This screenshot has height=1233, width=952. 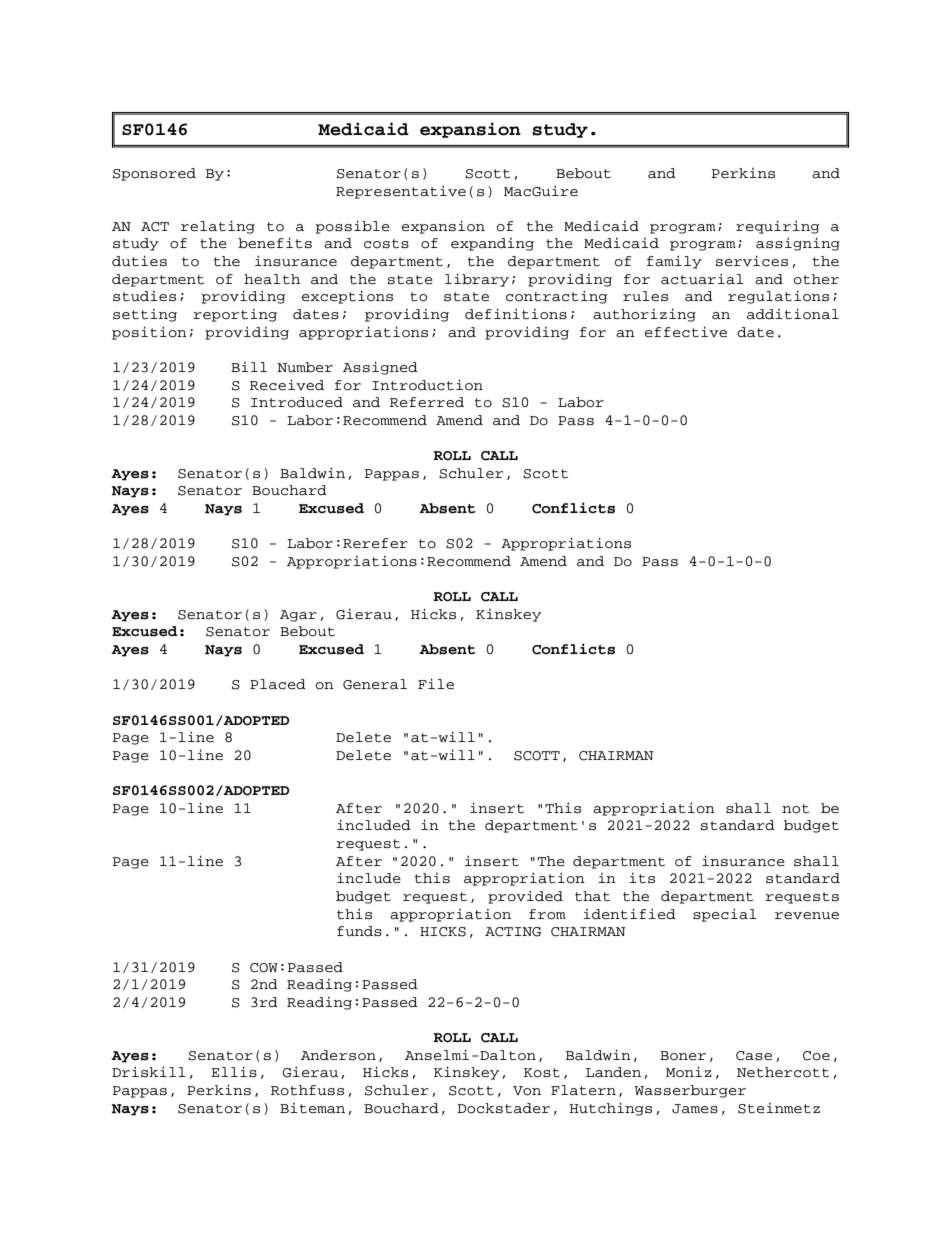 What do you see at coordinates (686, 332) in the screenshot?
I see `effective` at bounding box center [686, 332].
